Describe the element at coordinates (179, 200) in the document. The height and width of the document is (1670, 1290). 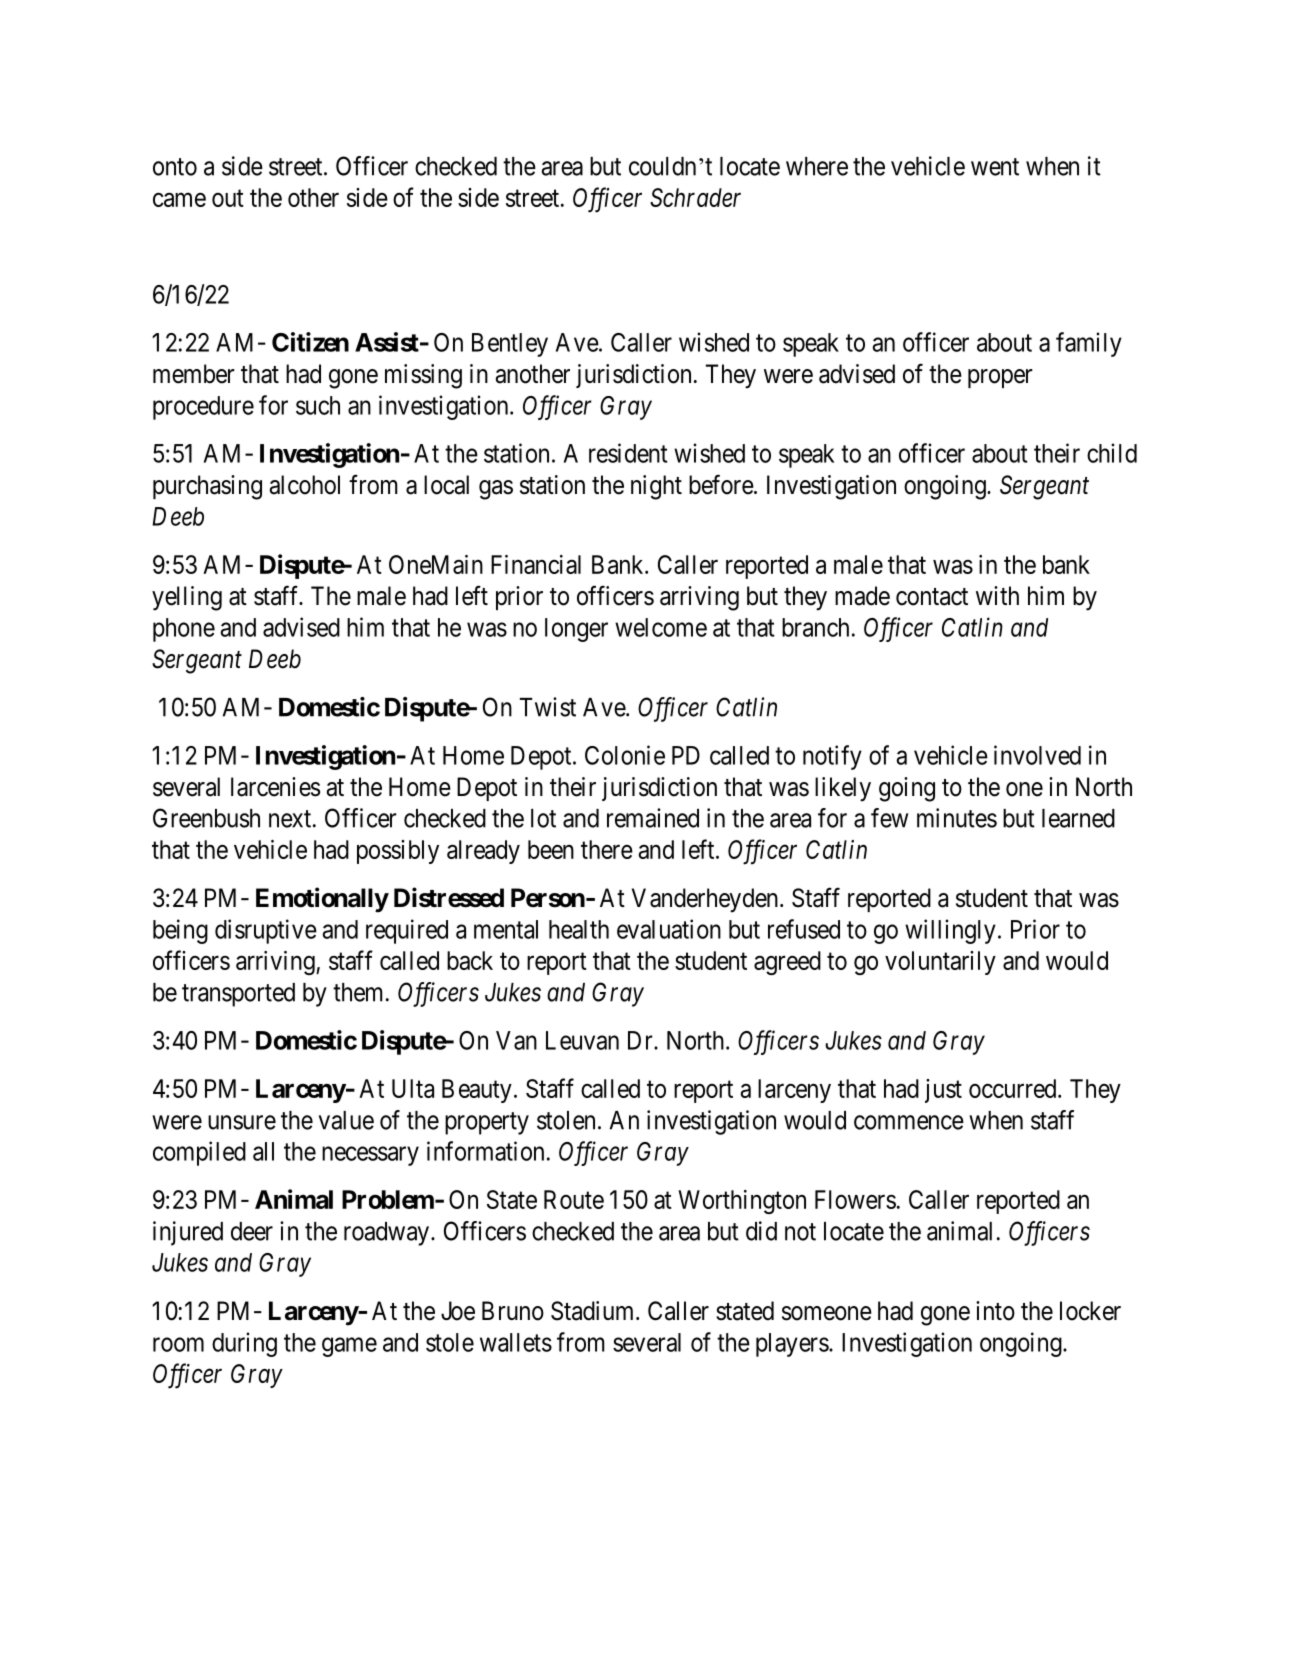
I see `came` at that location.
